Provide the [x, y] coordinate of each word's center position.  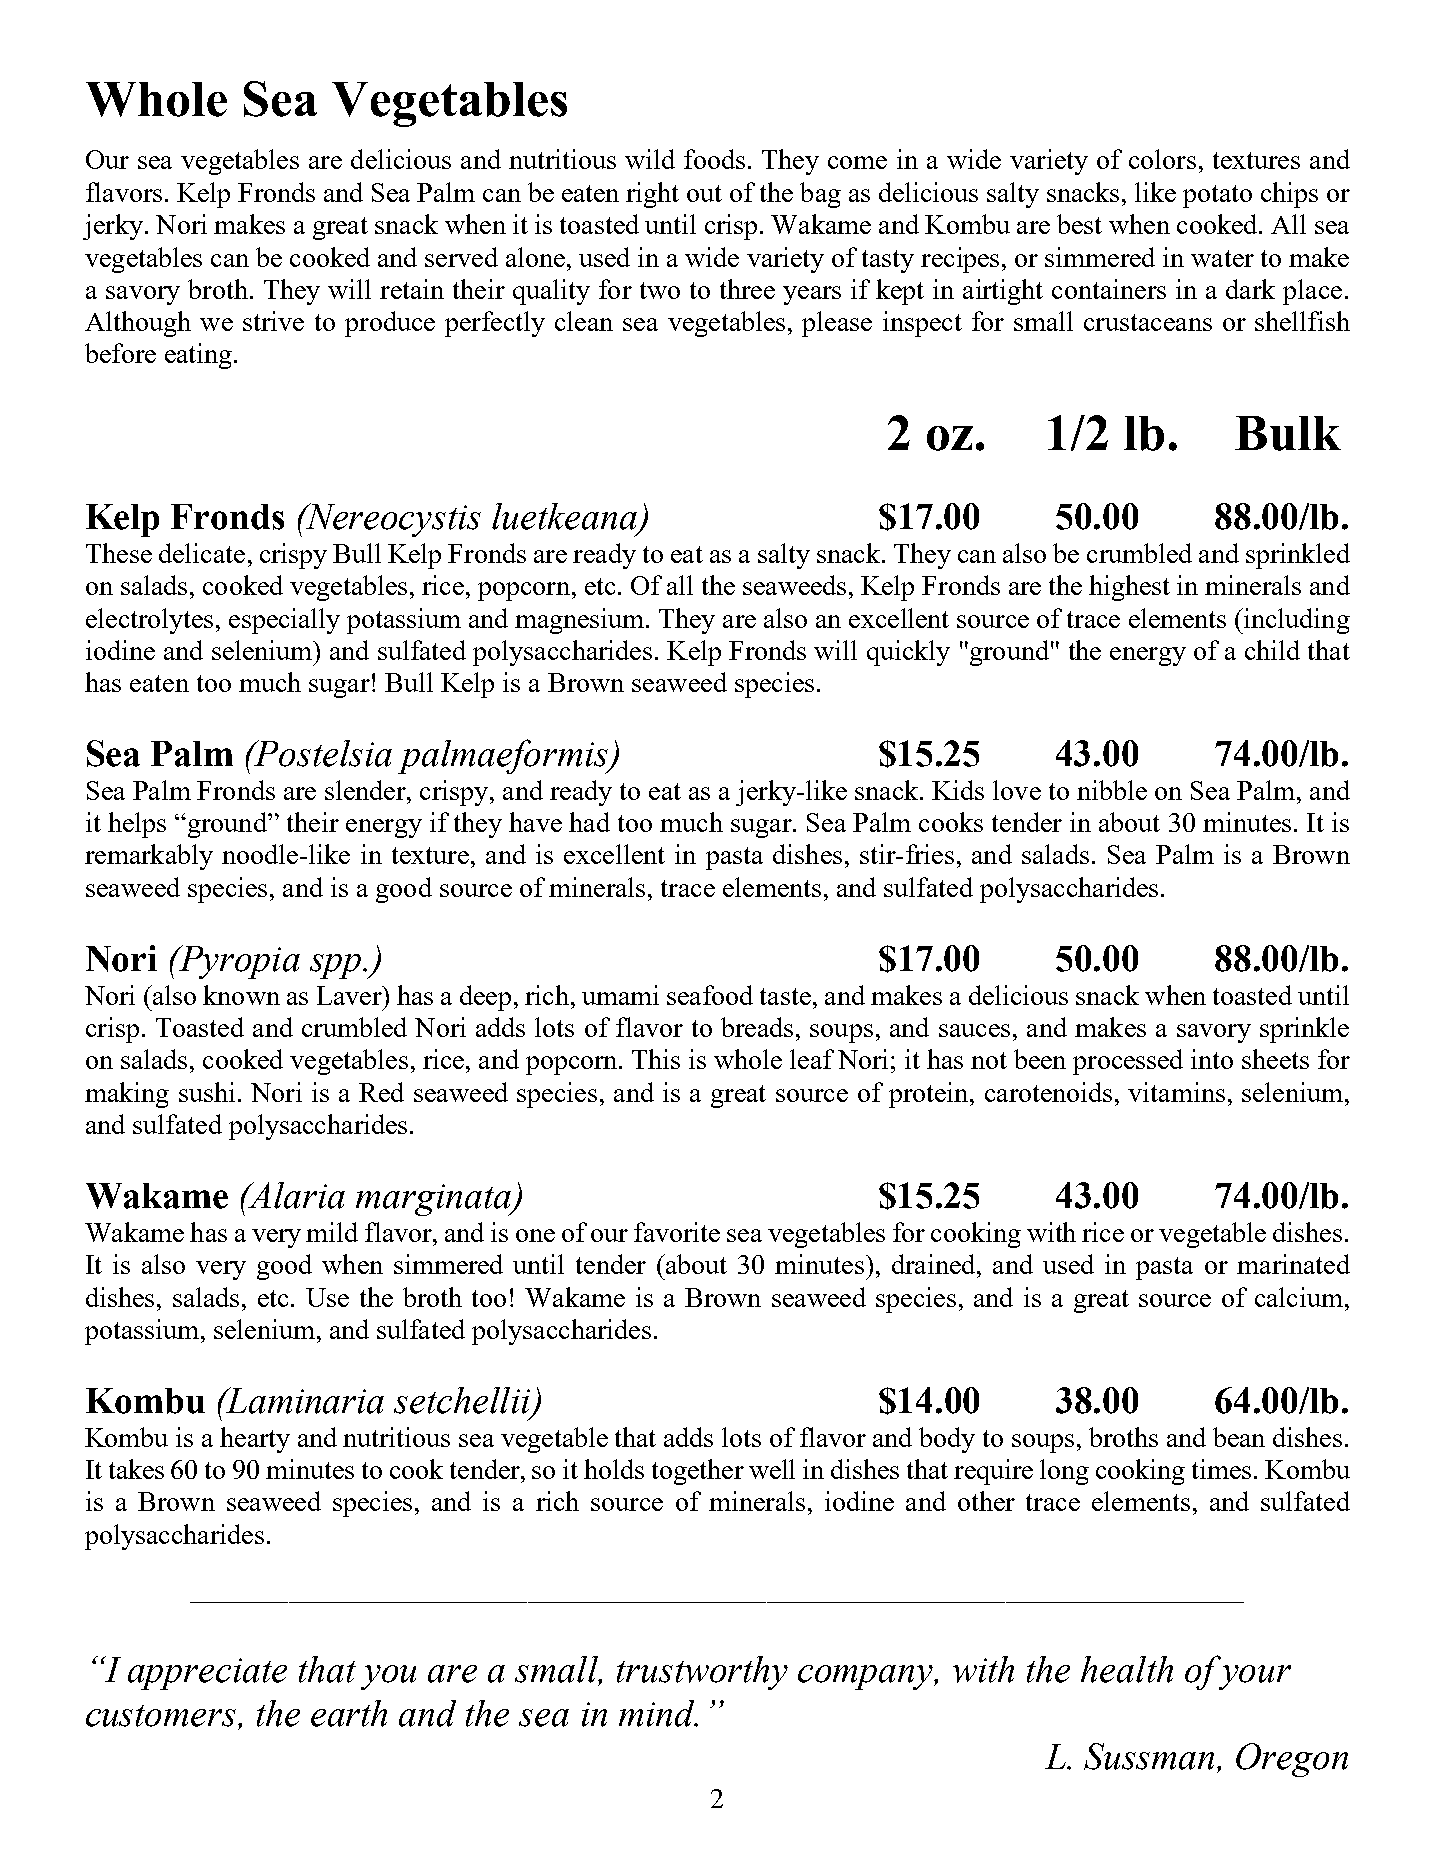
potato [1217, 196]
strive [273, 321]
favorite [677, 1232]
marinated [1293, 1264]
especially [284, 621]
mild [332, 1232]
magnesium [581, 621]
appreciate [207, 1674]
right [652, 195]
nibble [1112, 790]
